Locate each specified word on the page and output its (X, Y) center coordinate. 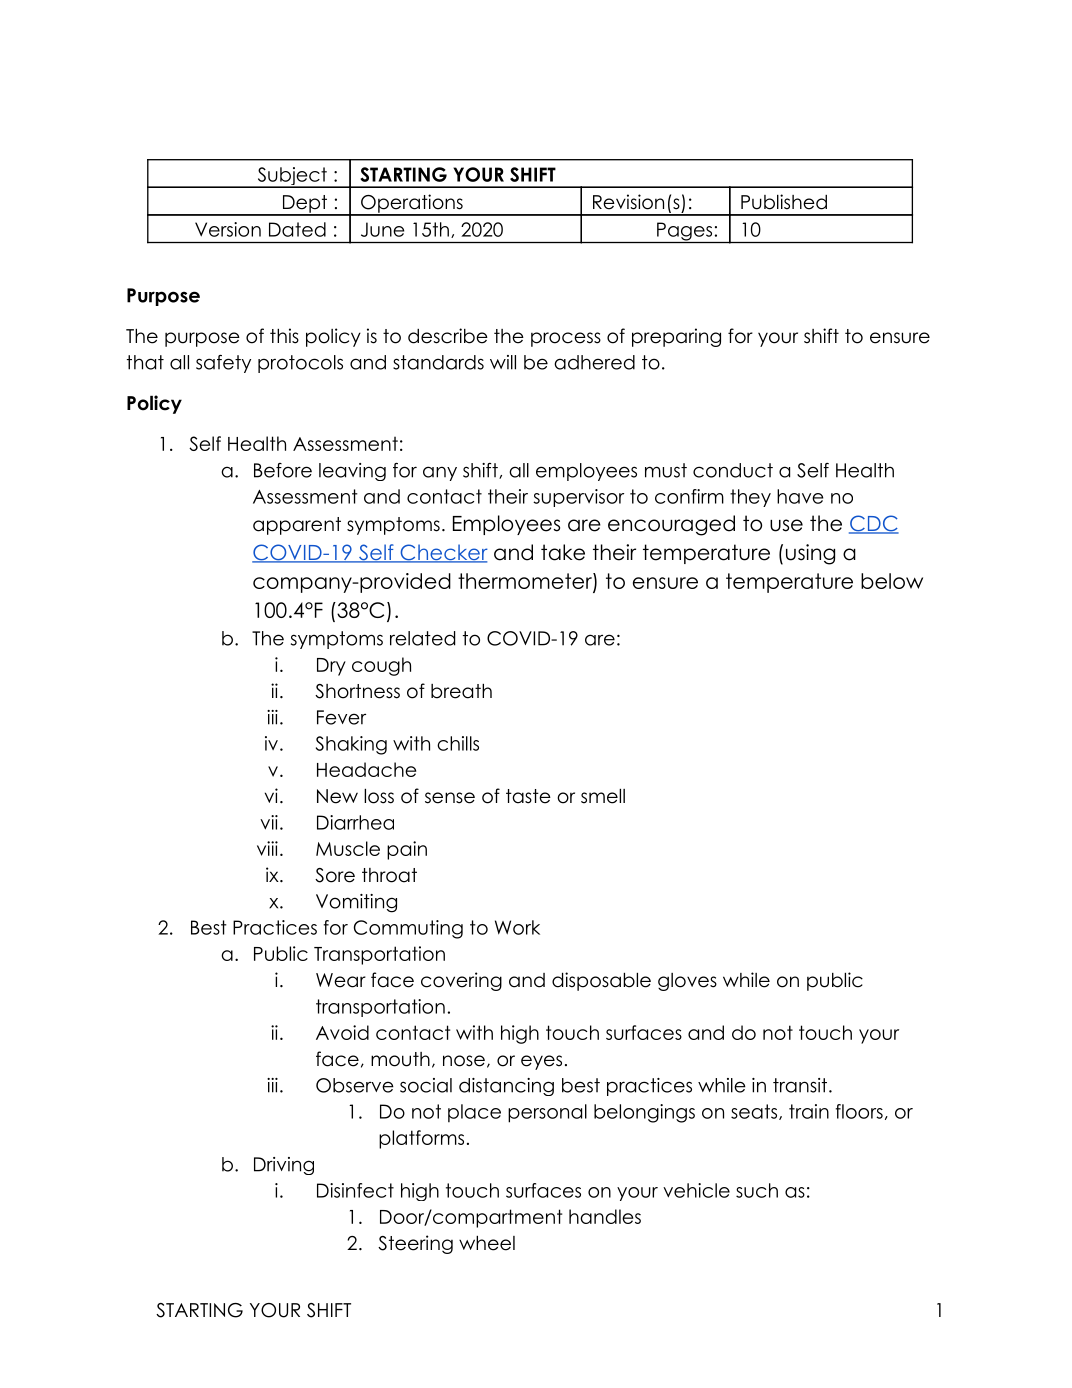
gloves (687, 982)
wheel (487, 1243)
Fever (341, 717)
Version (228, 229)
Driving (284, 1166)
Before (283, 470)
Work (517, 927)
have (800, 496)
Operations (412, 204)
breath (461, 691)
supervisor (578, 498)
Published (784, 202)
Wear (341, 980)
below (892, 581)
